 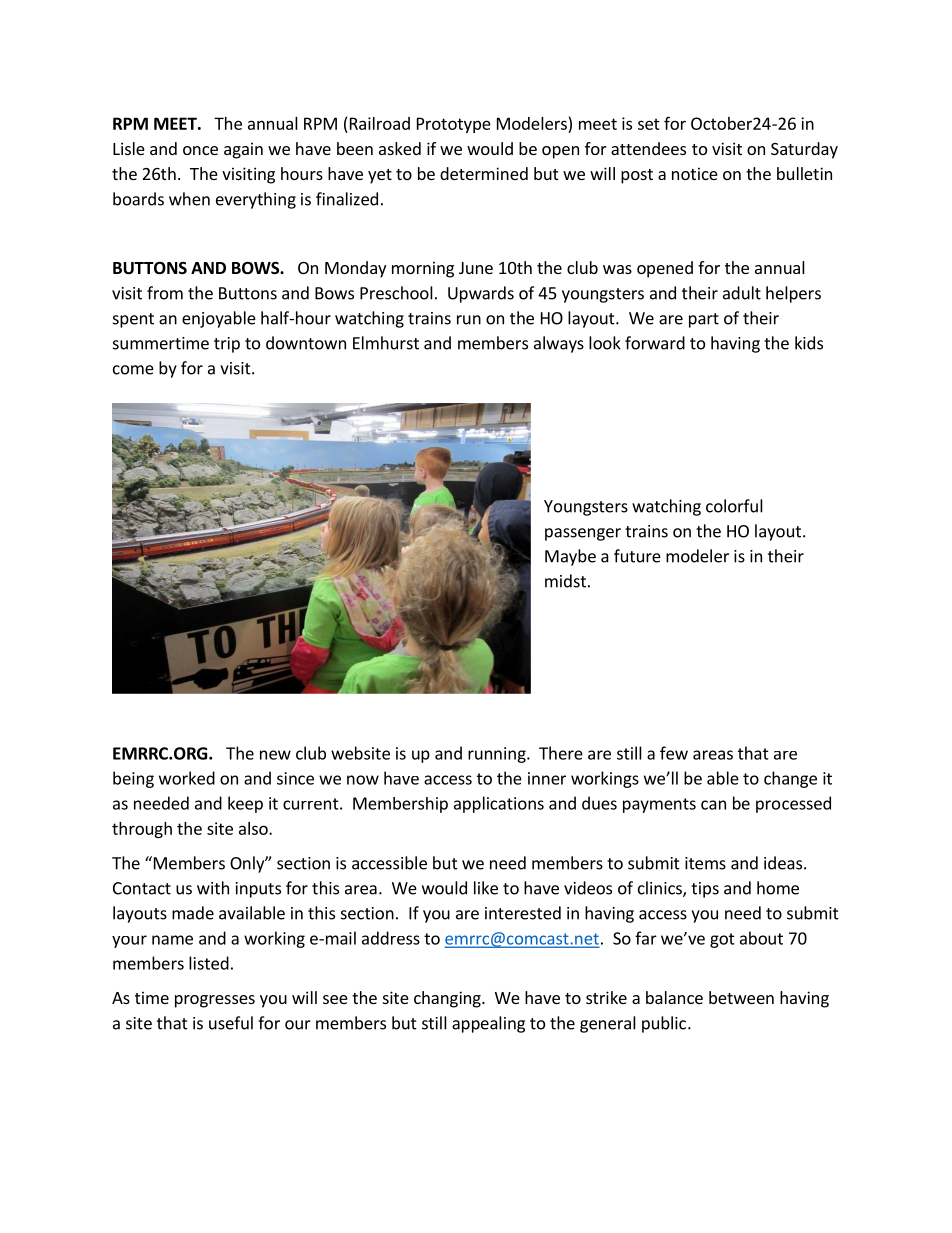 What do you see at coordinates (695, 173) in the image?
I see `notice` at bounding box center [695, 173].
